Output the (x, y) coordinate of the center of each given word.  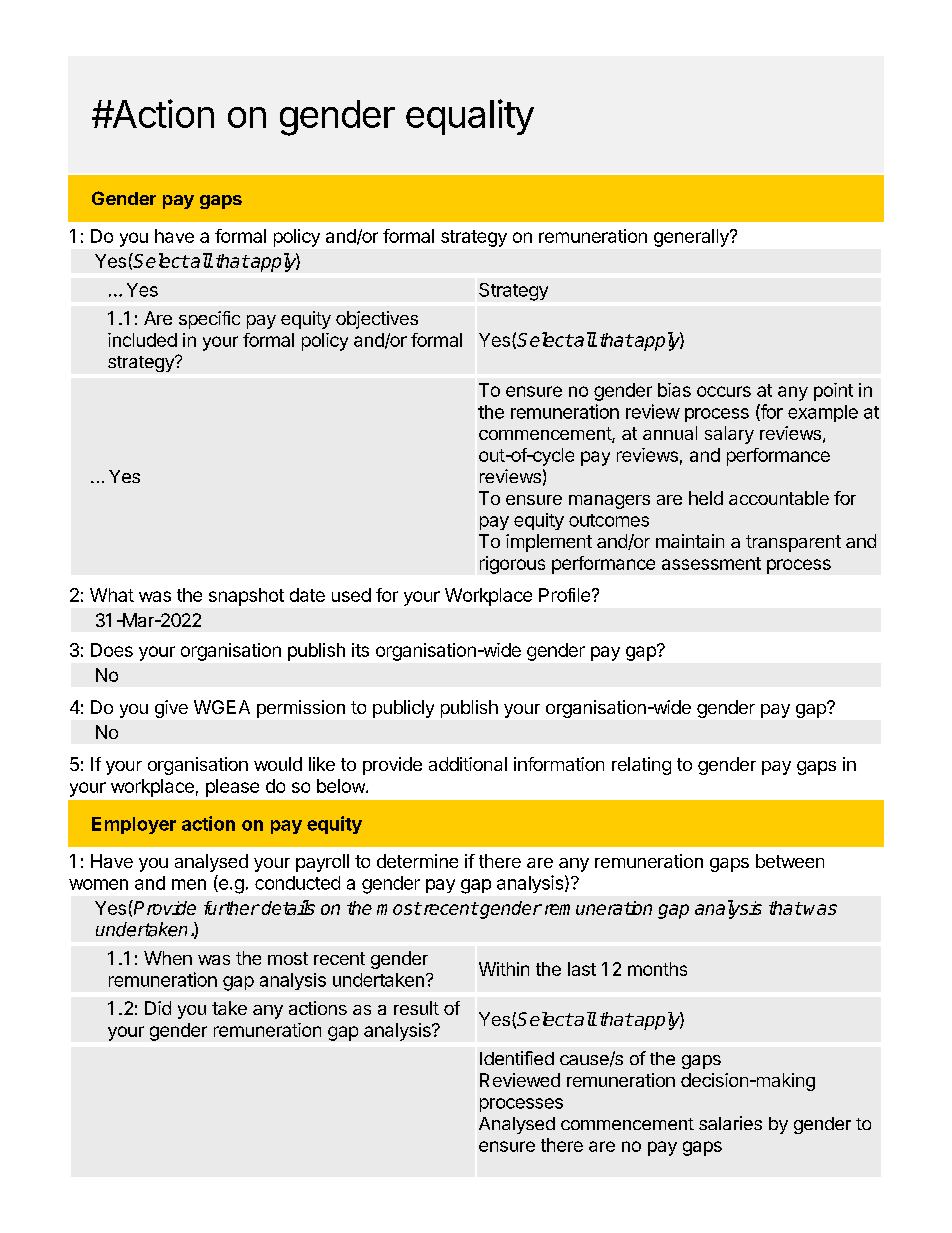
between (790, 861)
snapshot (246, 597)
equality (470, 117)
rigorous (512, 565)
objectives (377, 320)
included (142, 340)
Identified (517, 1058)
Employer (134, 825)
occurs (724, 391)
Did (158, 1008)
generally (692, 238)
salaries (730, 1123)
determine (417, 861)
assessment (711, 563)
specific (209, 320)
